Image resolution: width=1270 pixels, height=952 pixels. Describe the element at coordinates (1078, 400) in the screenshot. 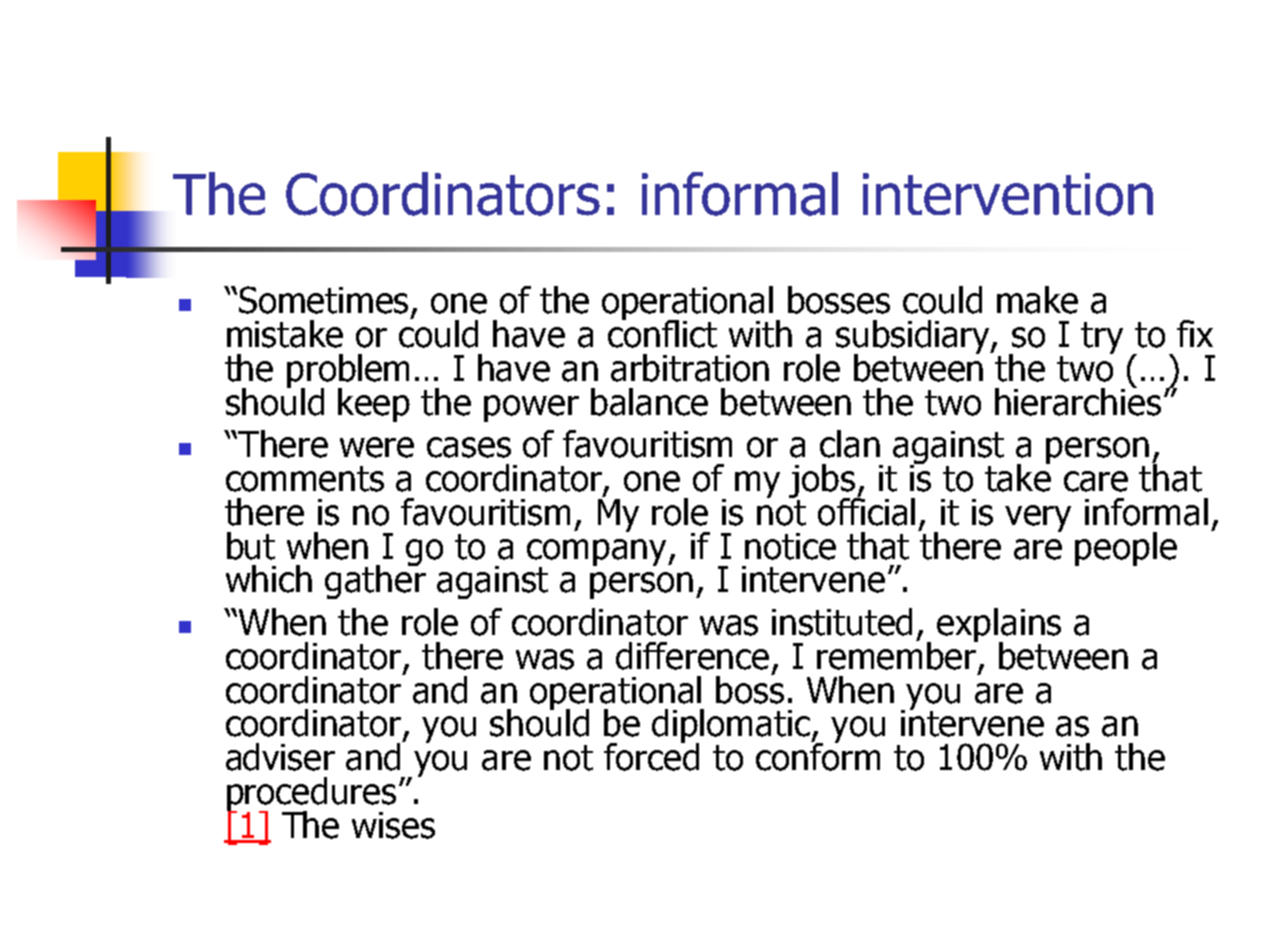

I see `hierarchies` at that location.
